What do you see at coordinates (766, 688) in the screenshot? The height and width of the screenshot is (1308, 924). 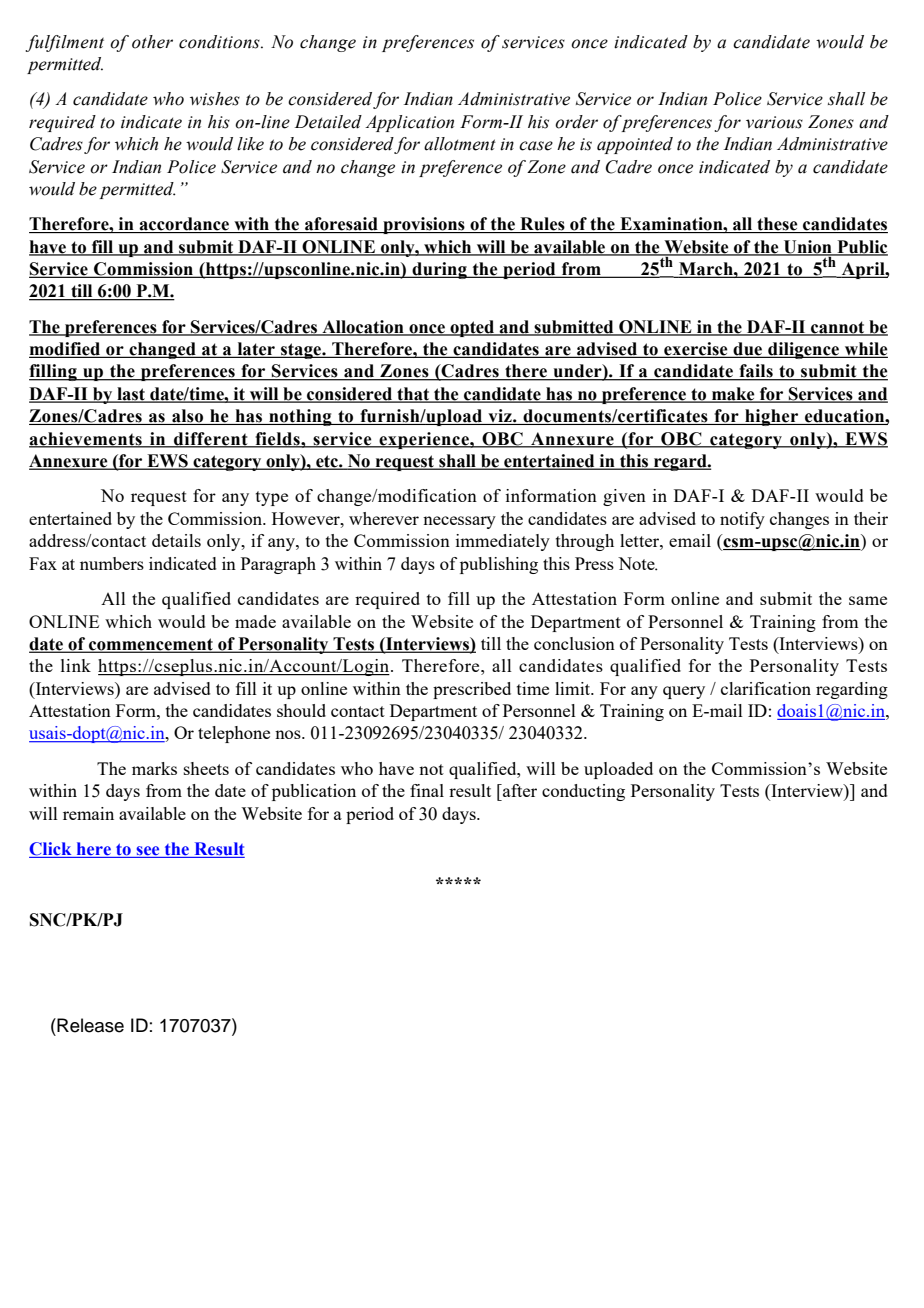 I see `clarification` at bounding box center [766, 688].
